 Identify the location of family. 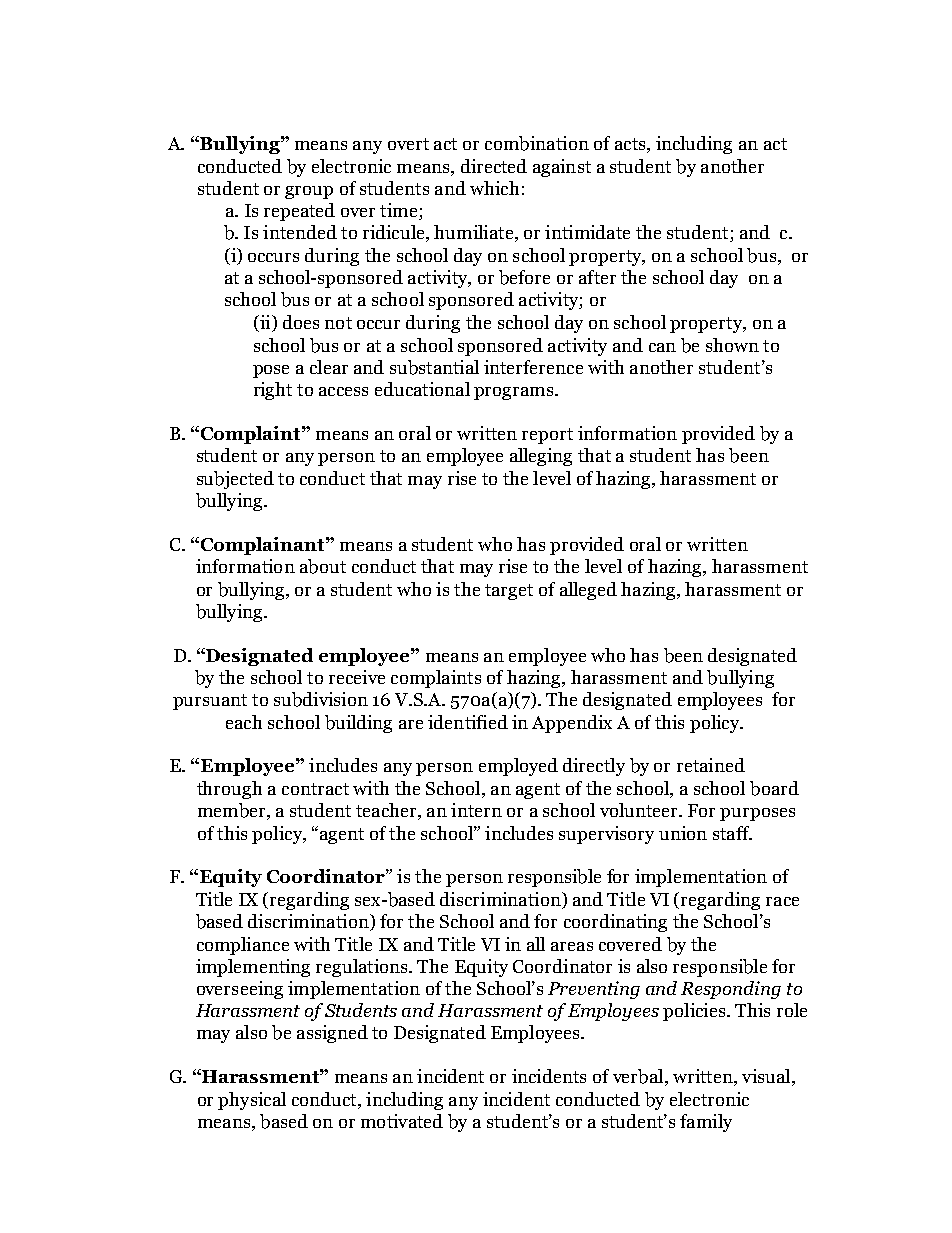
(706, 1123).
